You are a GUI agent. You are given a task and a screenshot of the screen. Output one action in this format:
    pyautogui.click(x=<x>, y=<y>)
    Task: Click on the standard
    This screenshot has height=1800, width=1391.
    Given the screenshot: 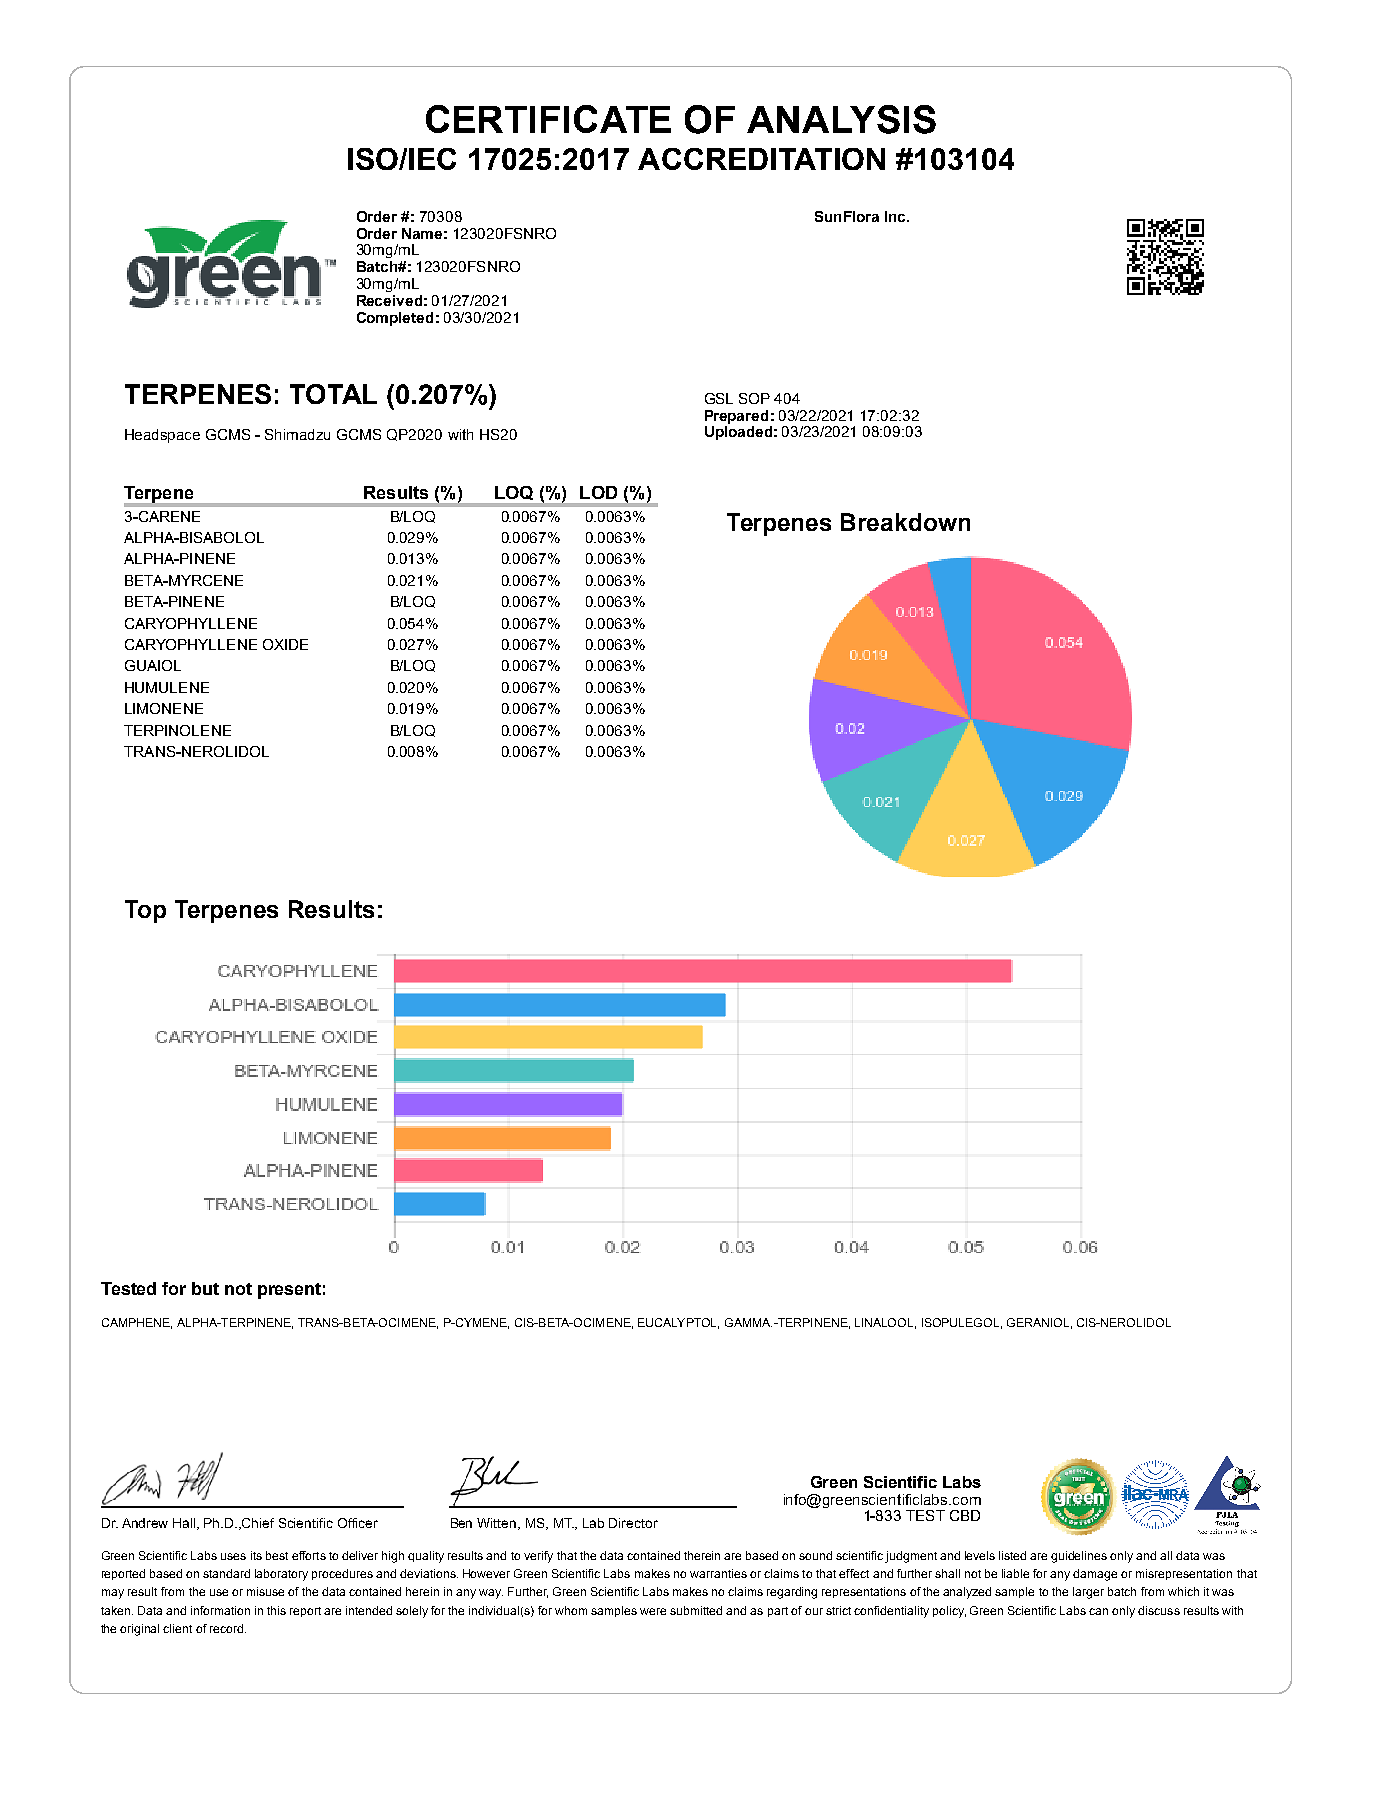 What is the action you would take?
    pyautogui.click(x=226, y=1573)
